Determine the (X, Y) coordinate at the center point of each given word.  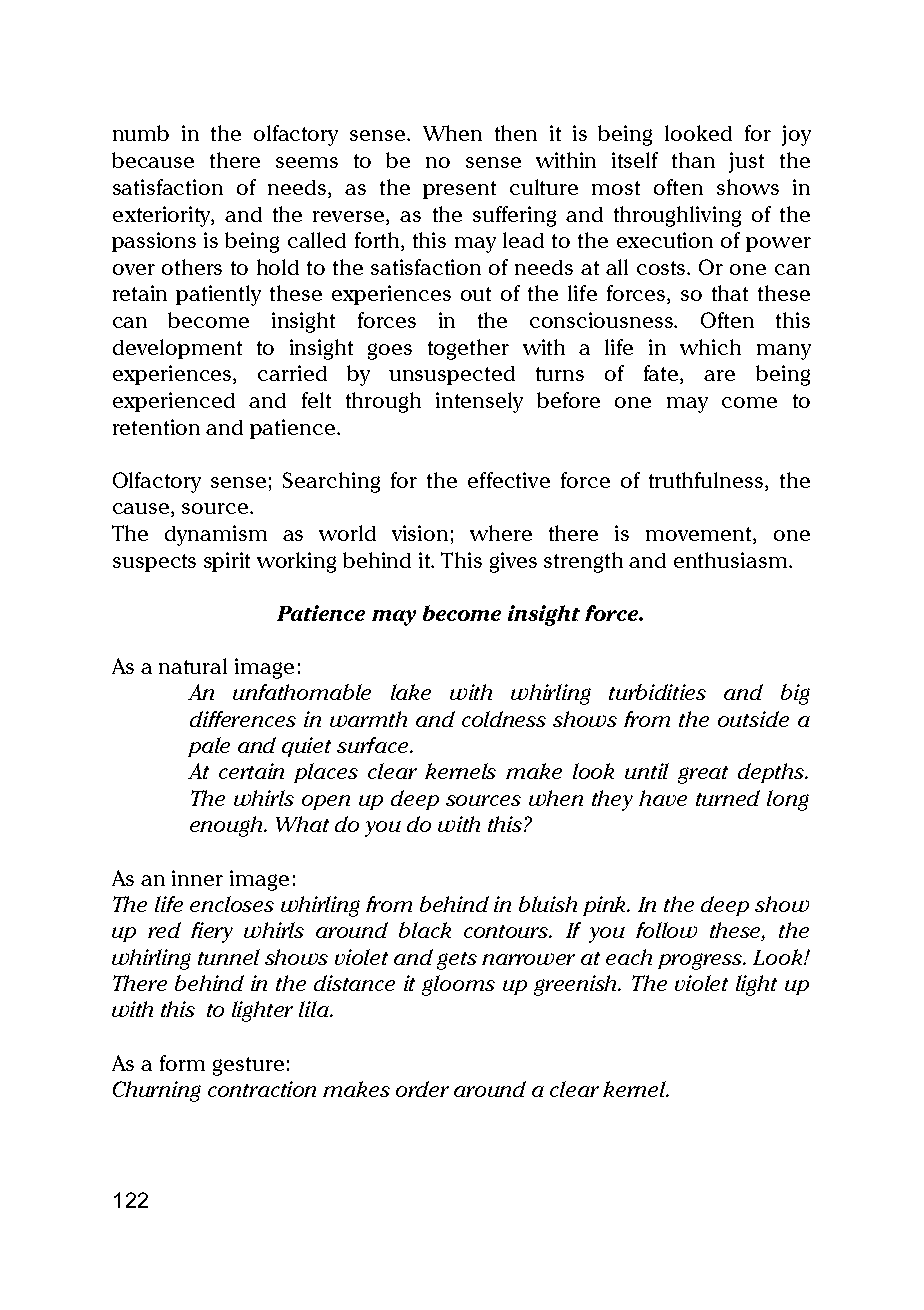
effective (509, 480)
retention (156, 427)
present (459, 190)
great (703, 775)
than (693, 160)
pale (209, 747)
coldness (504, 719)
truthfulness (707, 481)
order (422, 1089)
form (182, 1063)
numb (141, 133)
